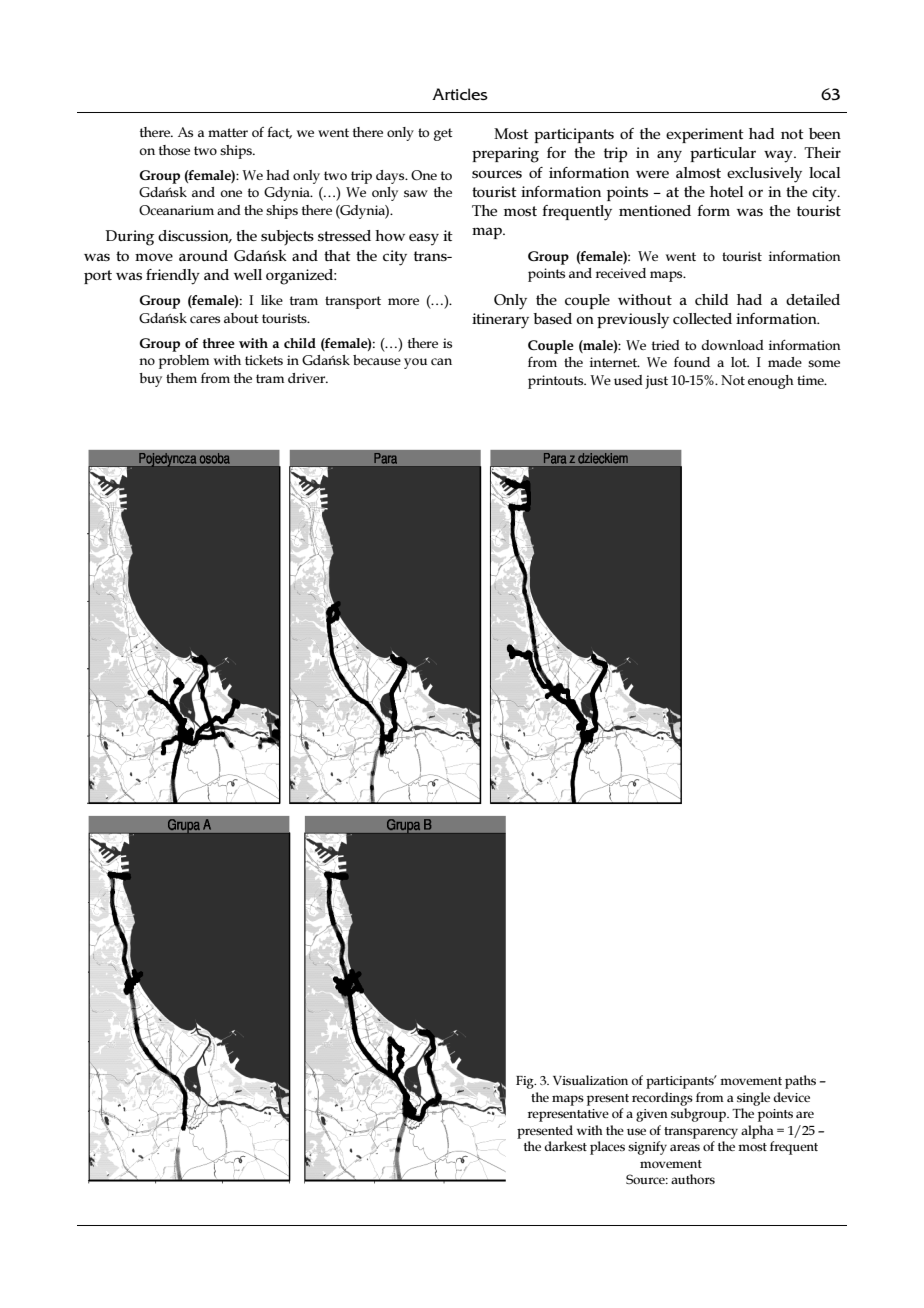 The height and width of the screenshot is (1308, 924). Describe the element at coordinates (757, 1132) in the screenshot. I see `alpha` at that location.
